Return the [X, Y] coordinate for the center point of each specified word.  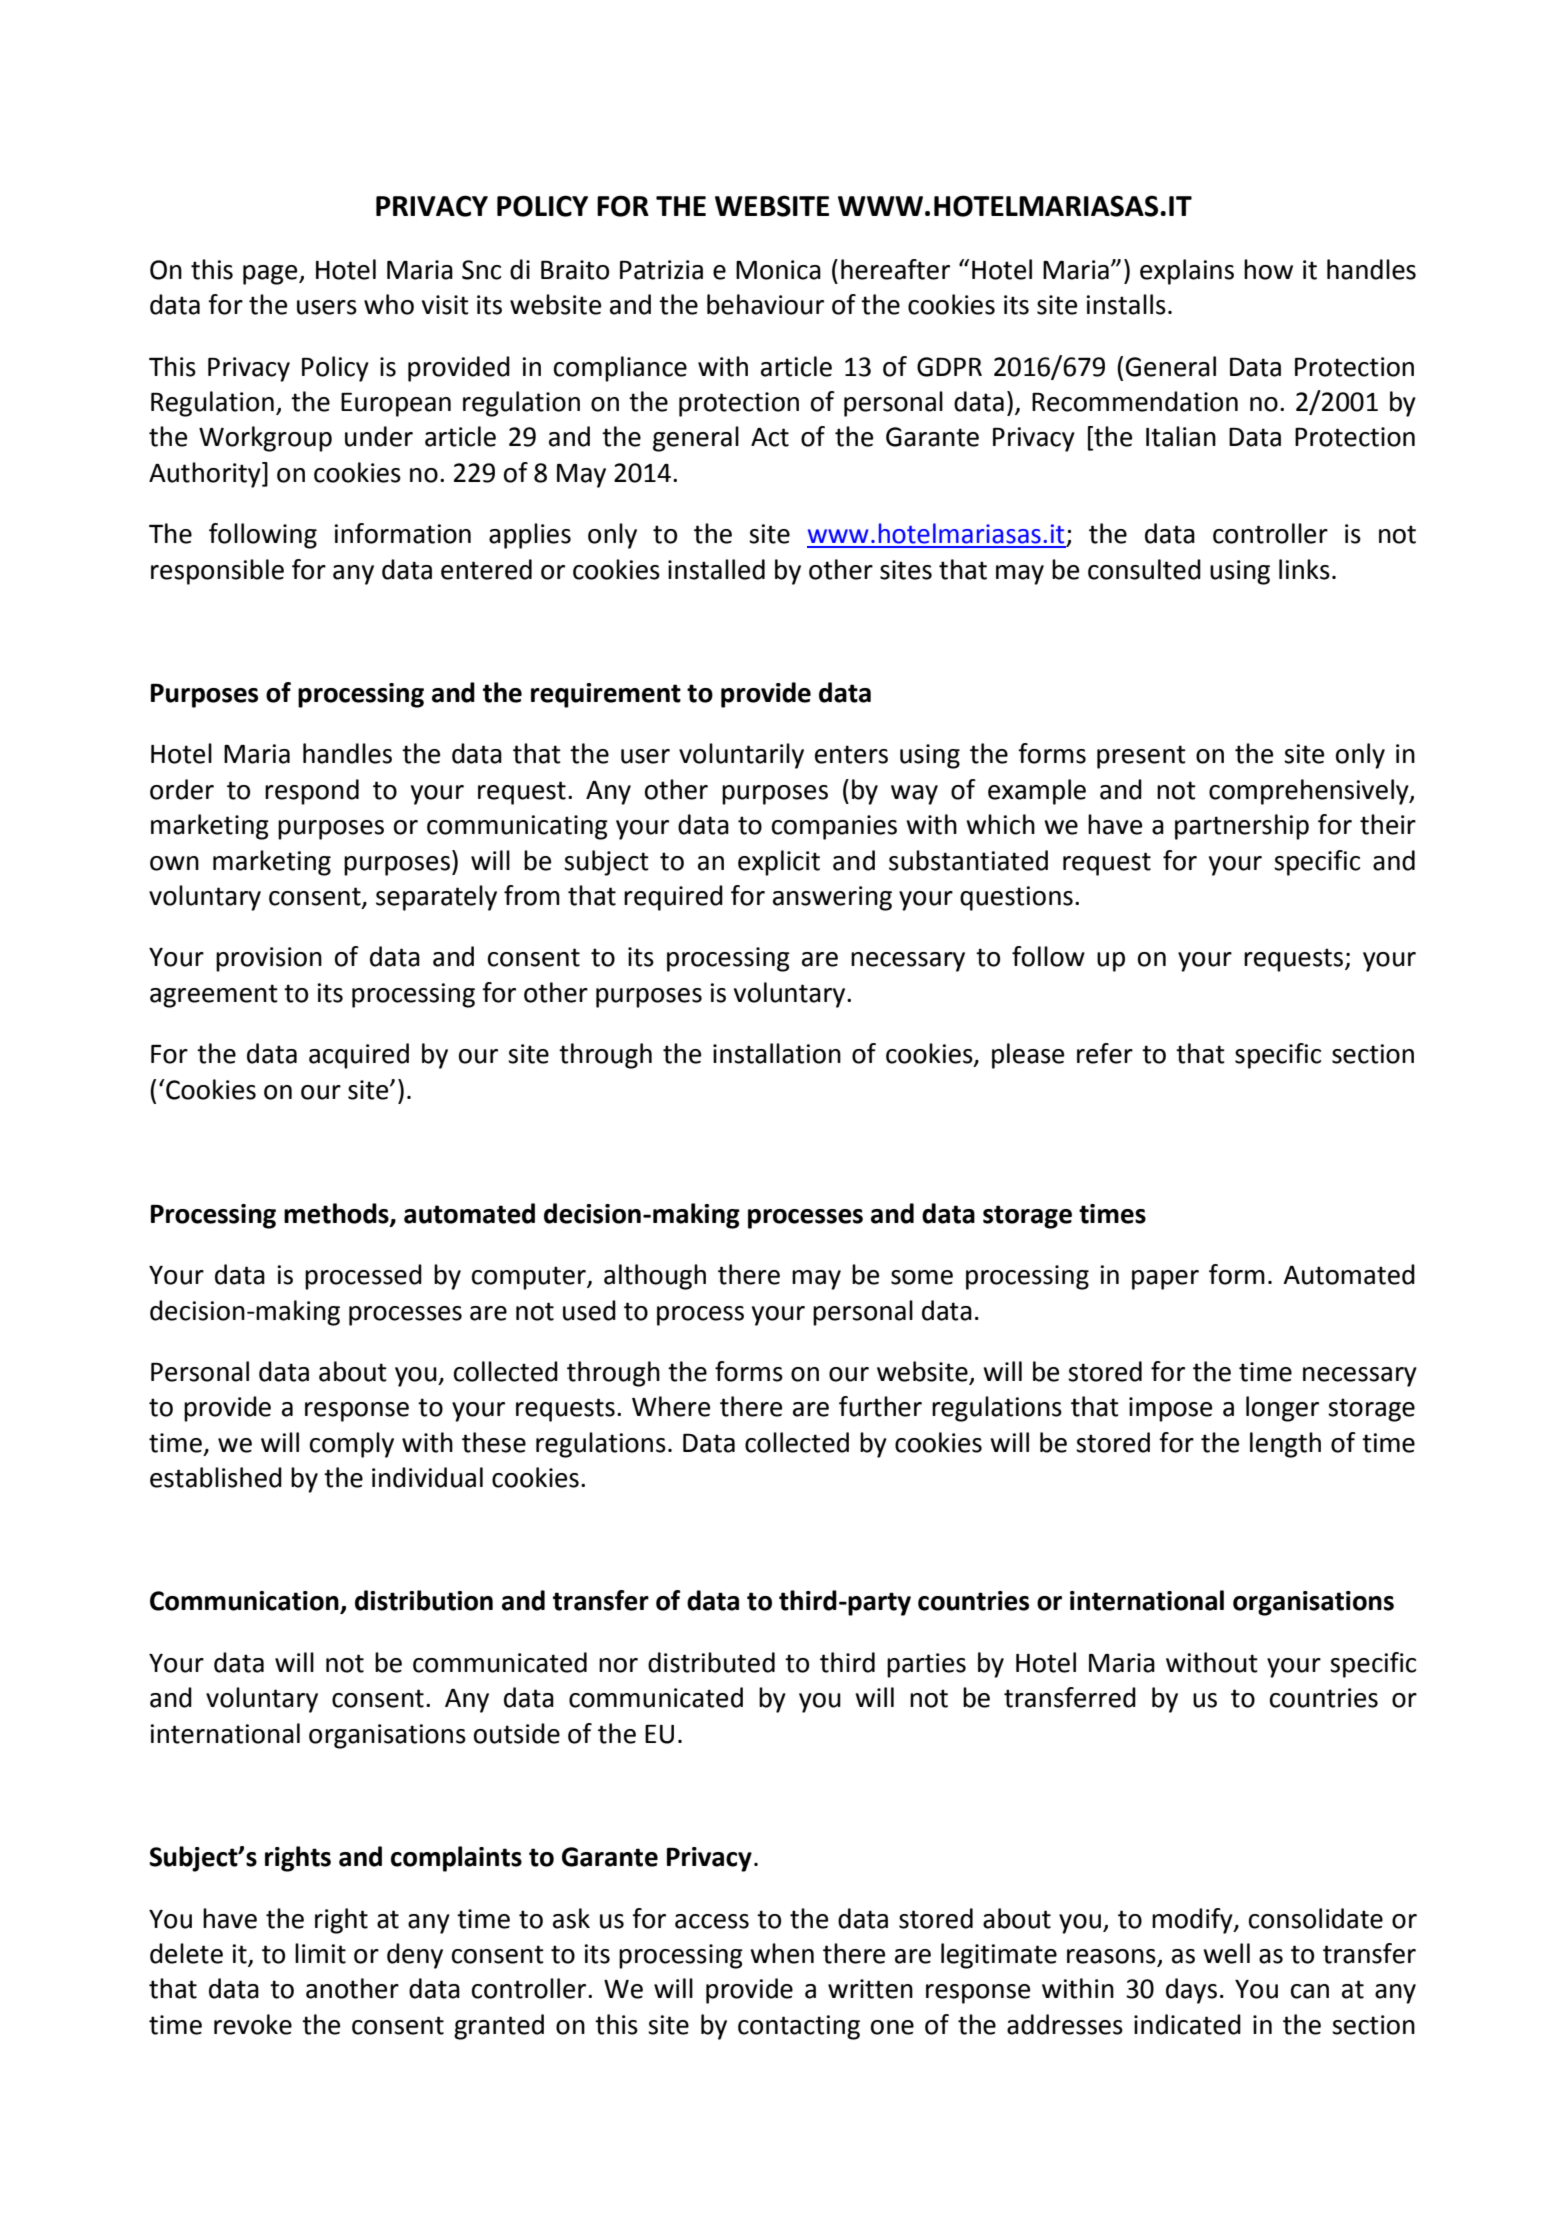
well [1226, 1953]
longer [1282, 1409]
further [880, 1406]
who [389, 304]
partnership [1242, 827]
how [1268, 269]
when [782, 1953]
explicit [779, 863]
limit [320, 1953]
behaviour [765, 304]
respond [312, 792]
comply [352, 1445]
